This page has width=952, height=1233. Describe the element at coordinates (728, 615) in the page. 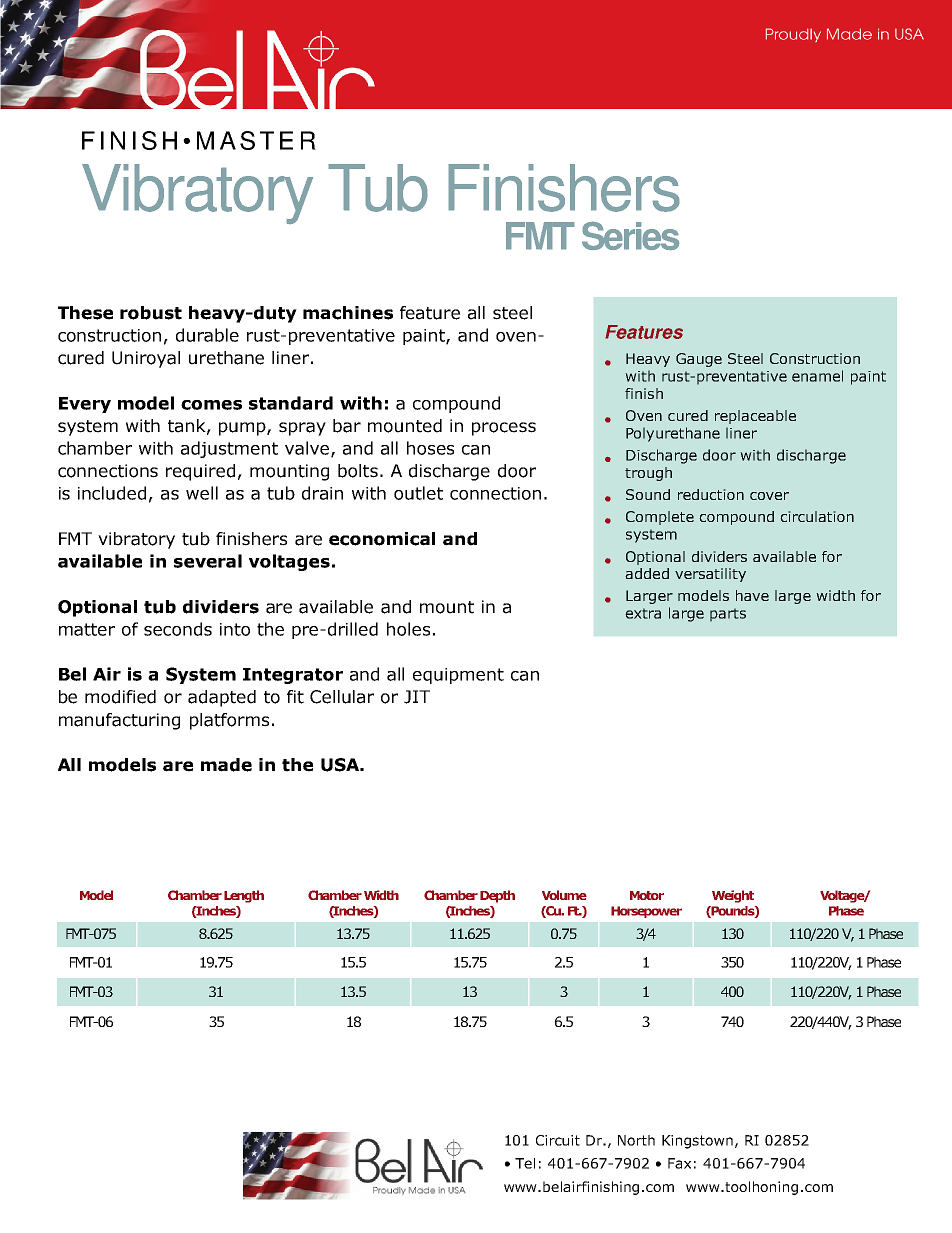

I see `parts` at that location.
